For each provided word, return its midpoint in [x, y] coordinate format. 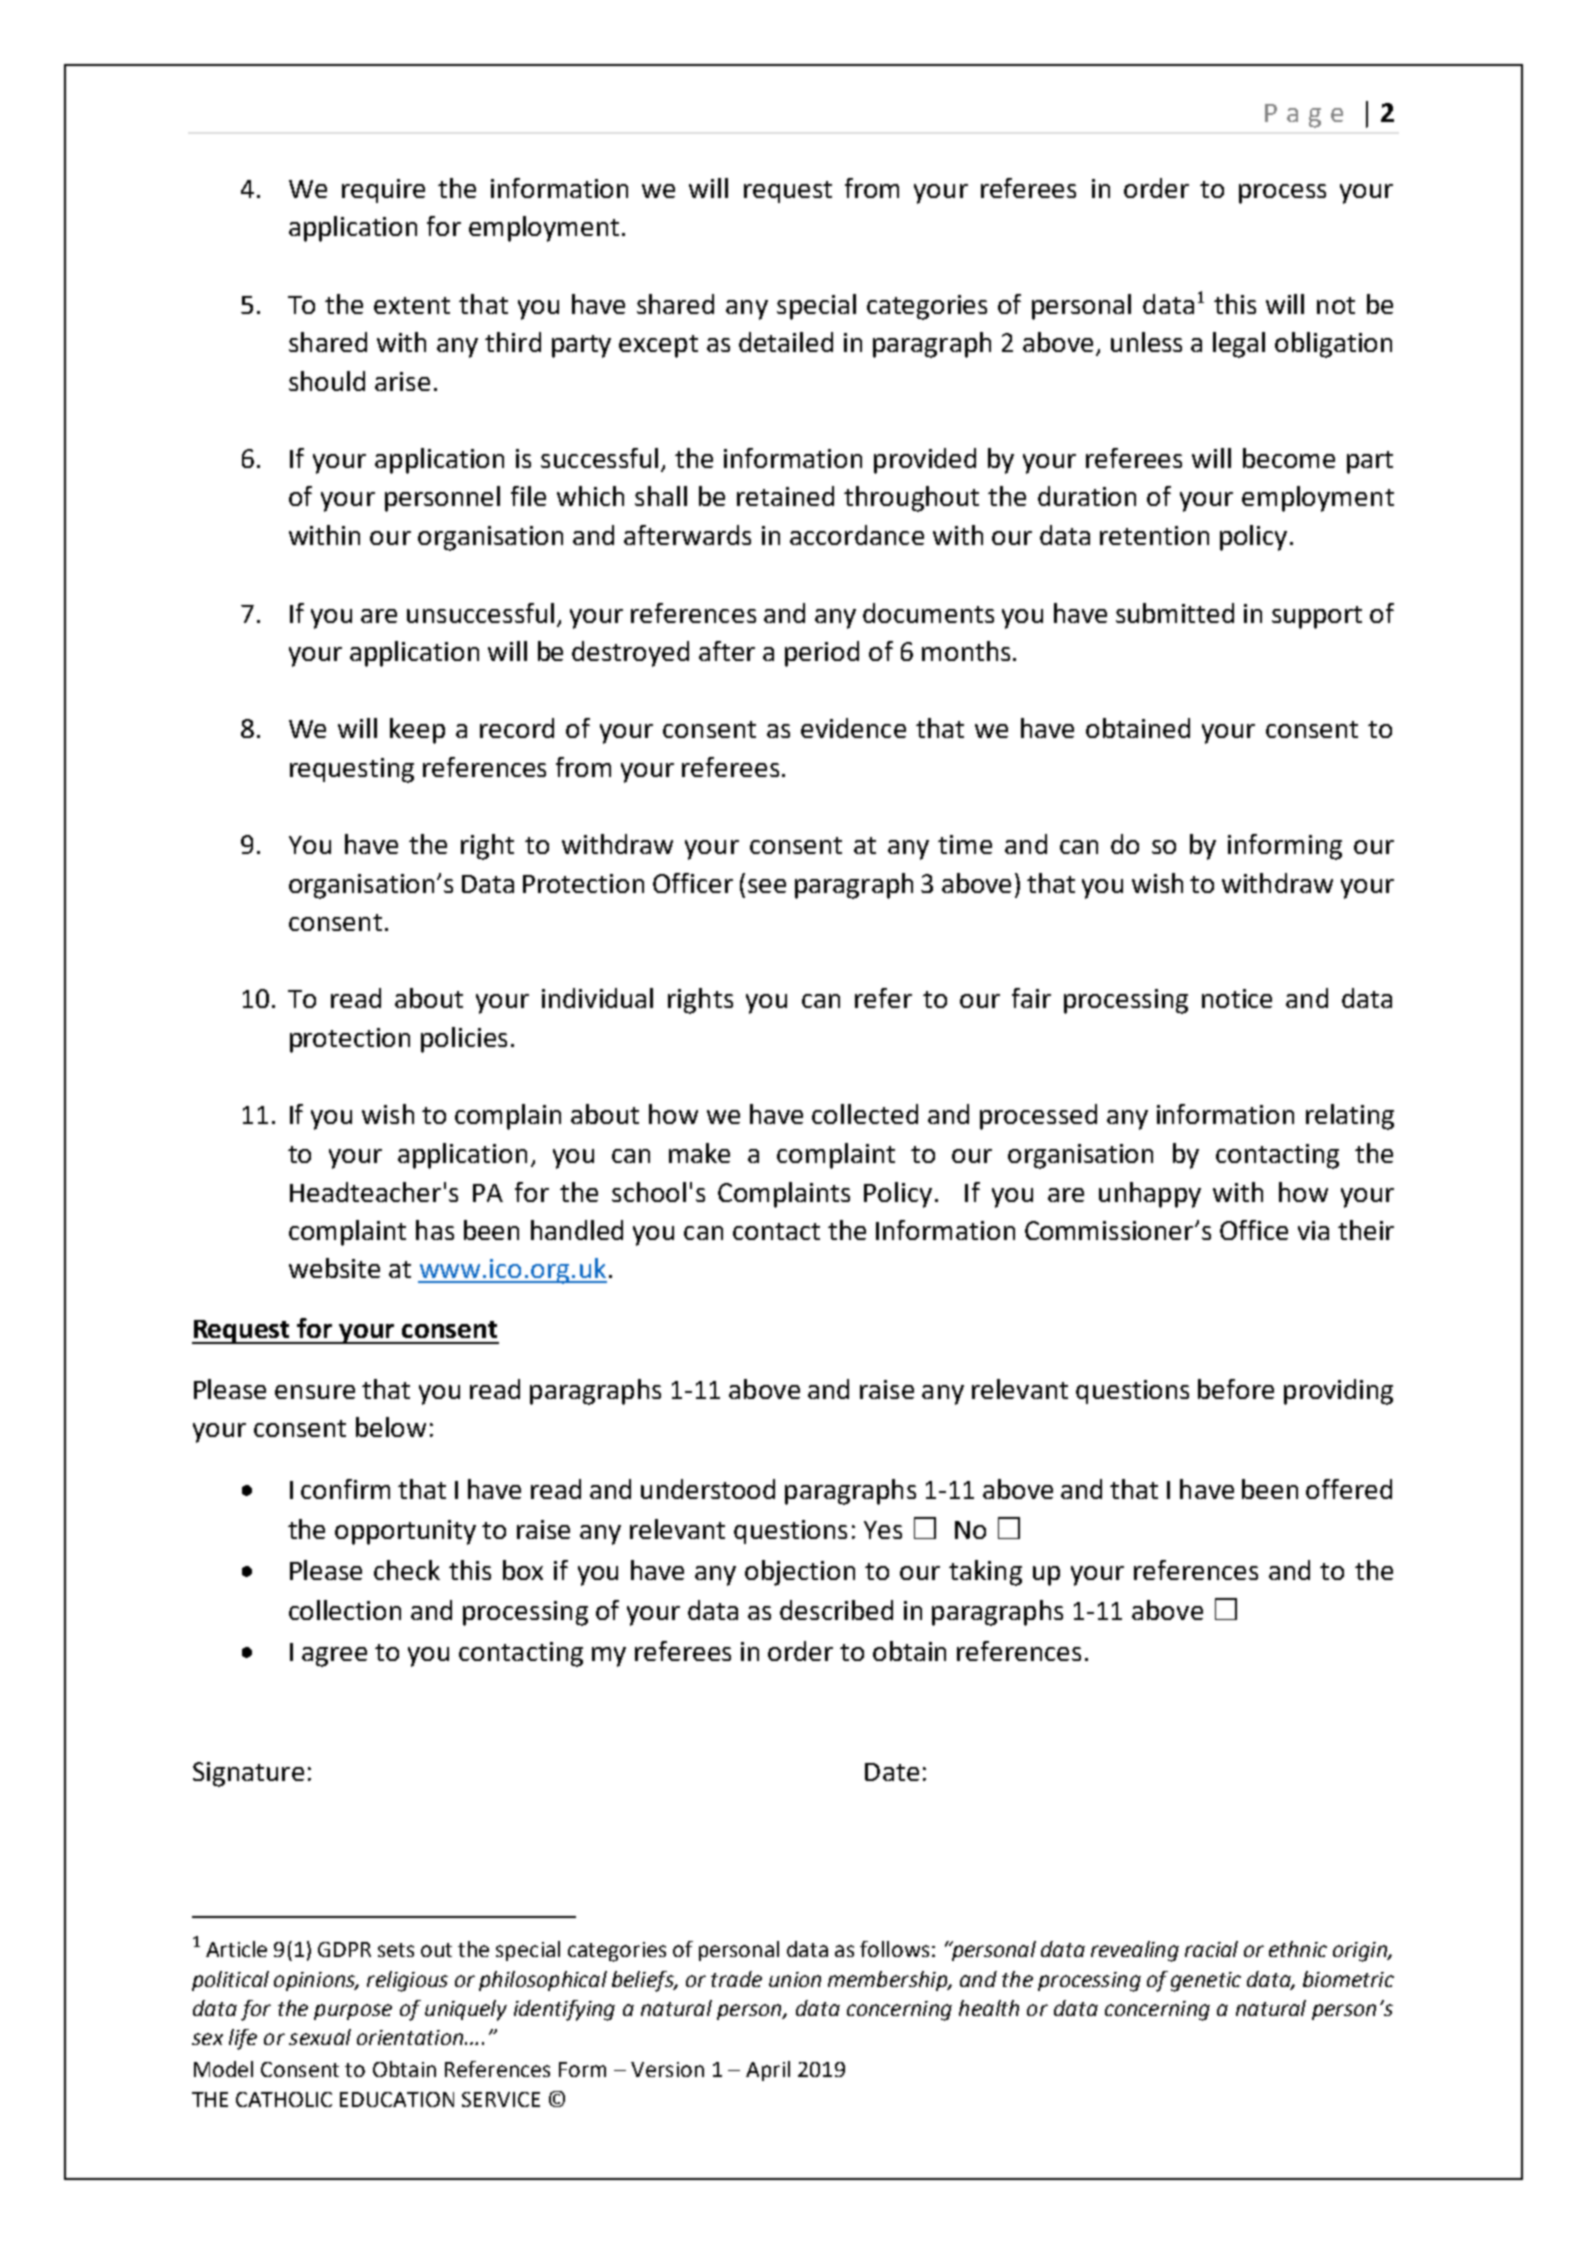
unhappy [1150, 1195]
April [768, 2071]
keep [417, 731]
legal [1239, 345]
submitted [1175, 613]
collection [345, 1610]
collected [865, 1114]
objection [800, 1573]
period [822, 654]
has [435, 1230]
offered [1349, 1489]
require [383, 191]
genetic [1206, 1982]
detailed [786, 342]
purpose [353, 2012]
